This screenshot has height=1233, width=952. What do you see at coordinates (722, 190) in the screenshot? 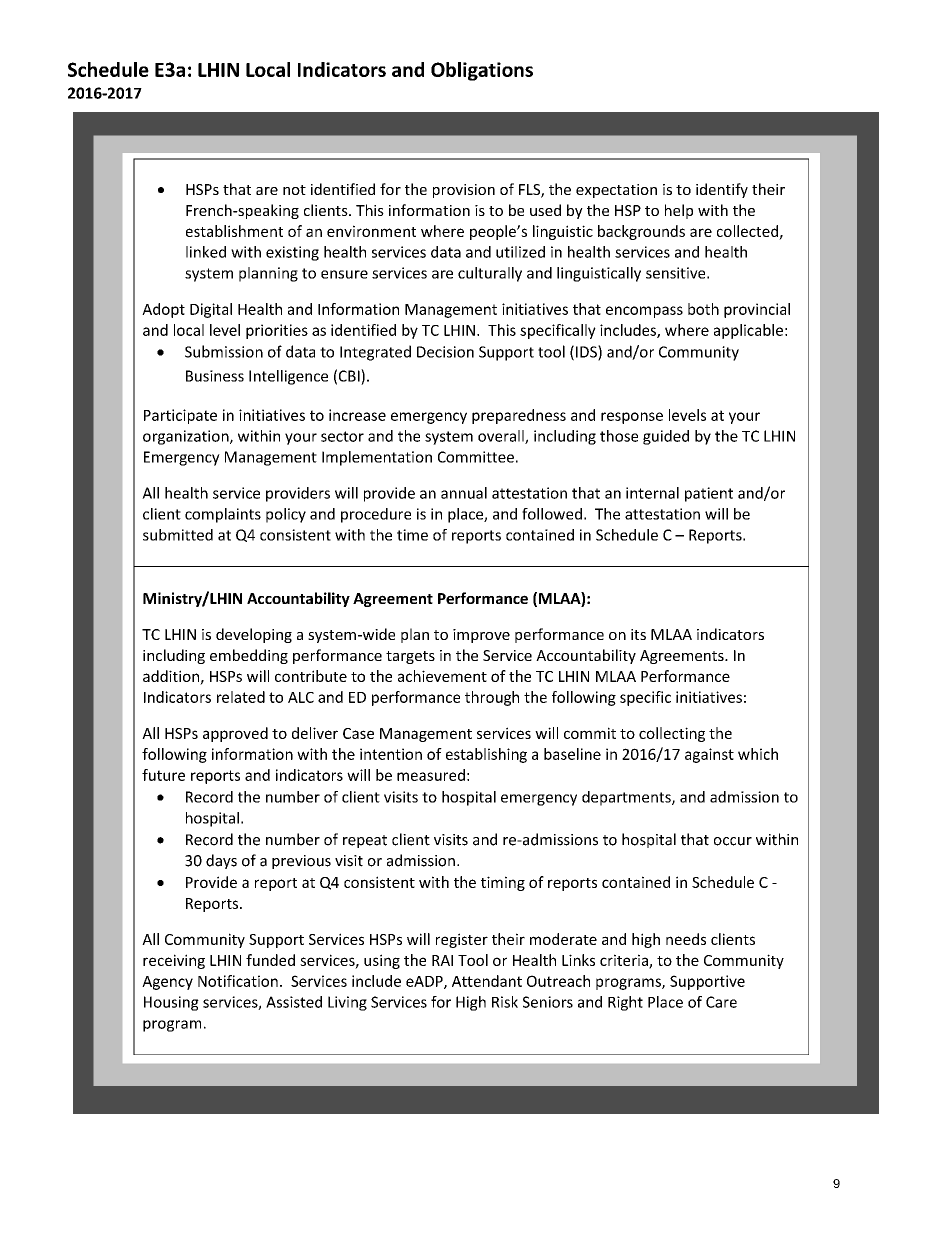
I see `identify` at bounding box center [722, 190].
